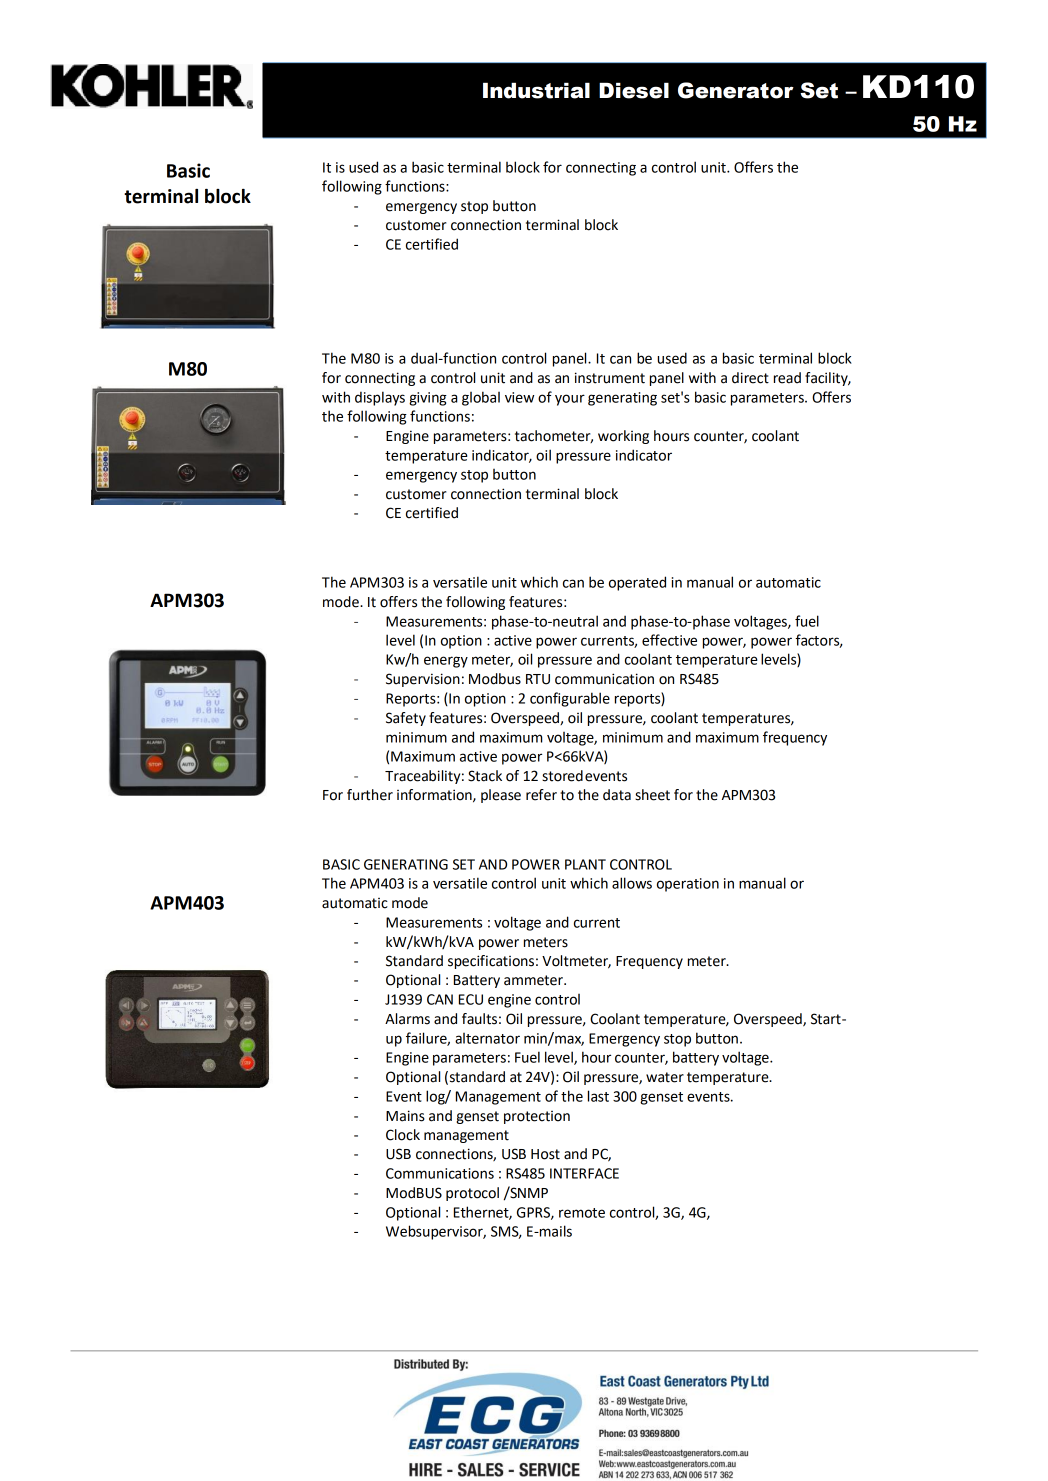 Image resolution: width=1048 pixels, height=1481 pixels. I want to click on INTERFACE, so click(584, 1173).
